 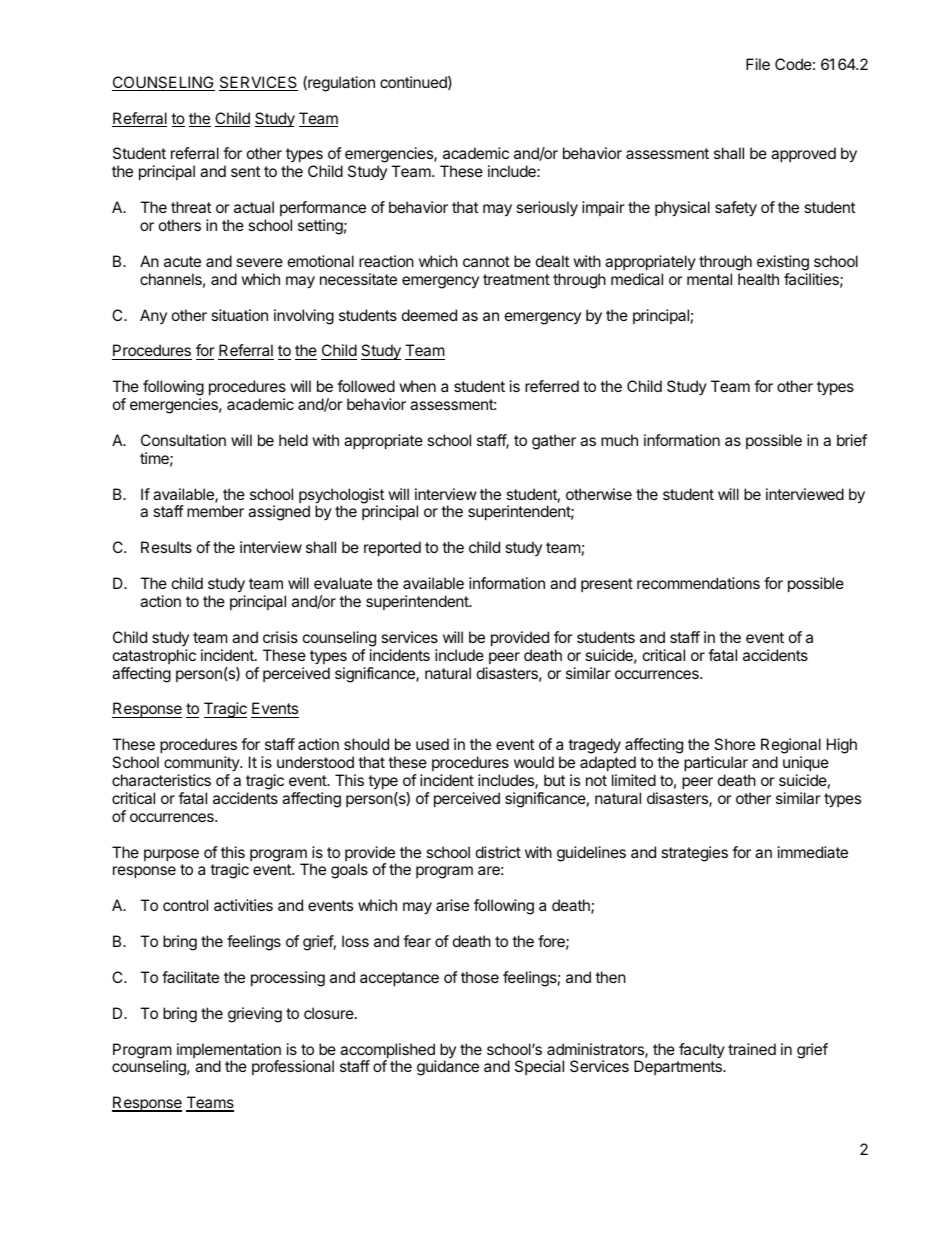 I want to click on seriously, so click(x=547, y=209).
